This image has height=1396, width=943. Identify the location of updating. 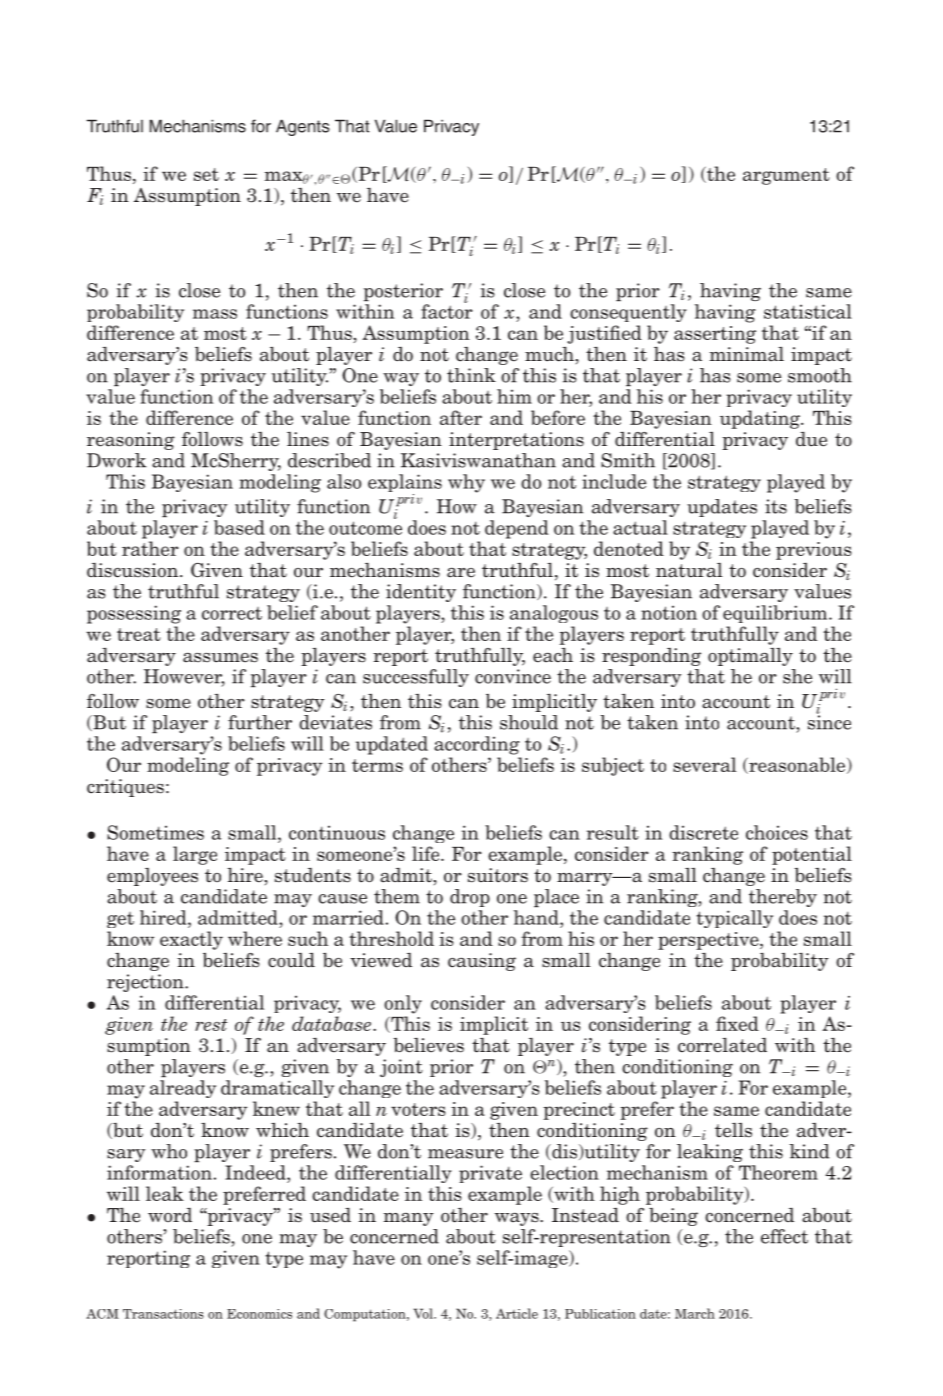
(761, 419).
